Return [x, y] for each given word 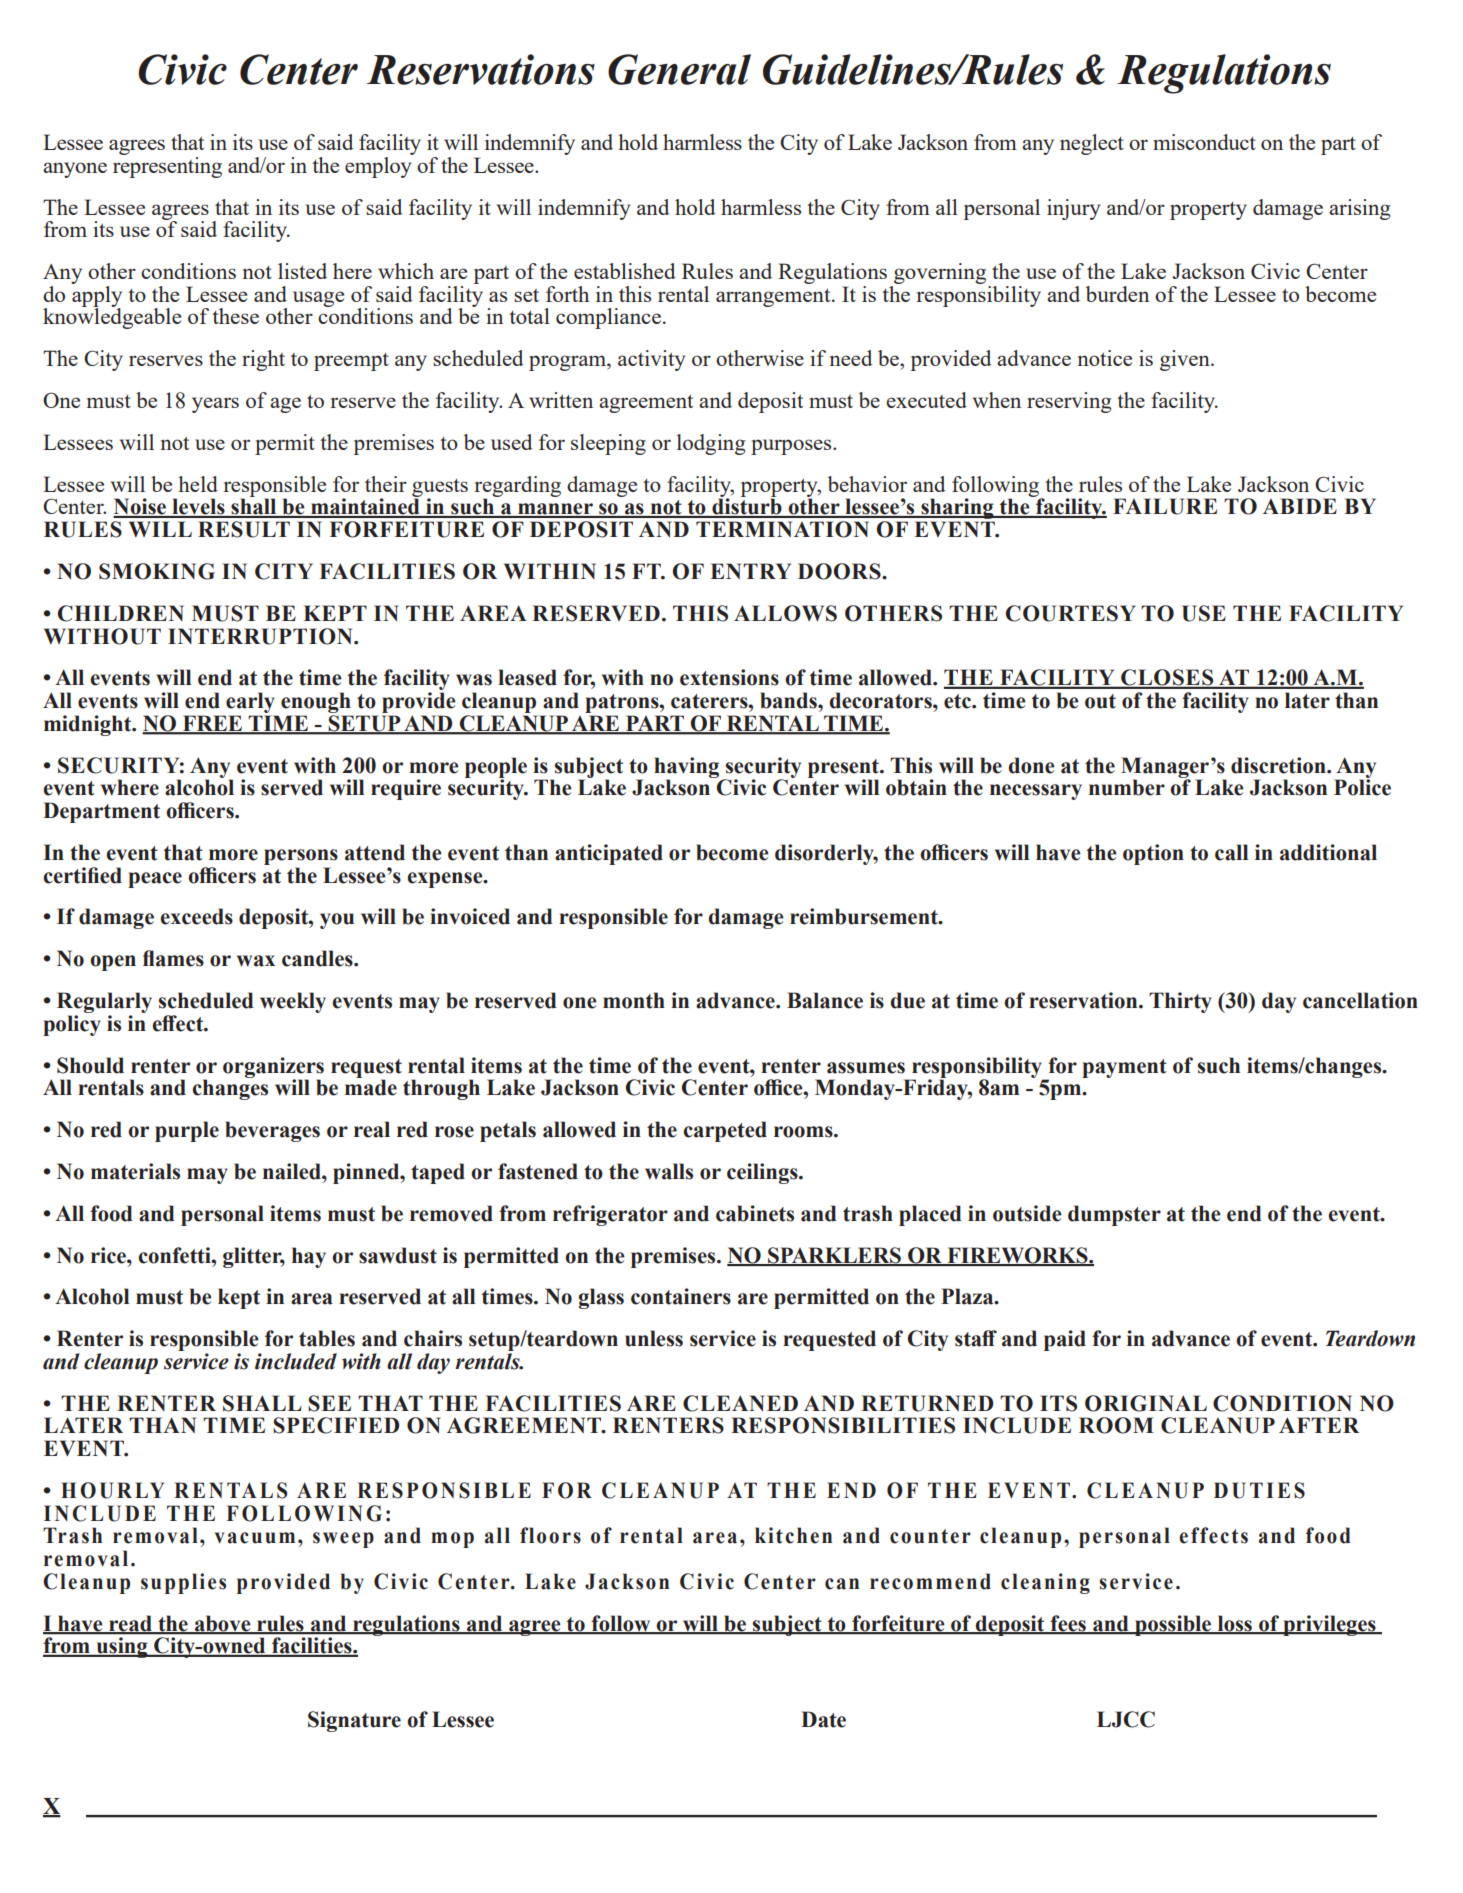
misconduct [1204, 142]
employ [379, 166]
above [223, 1624]
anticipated [609, 854]
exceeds [197, 916]
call [1231, 852]
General [679, 69]
